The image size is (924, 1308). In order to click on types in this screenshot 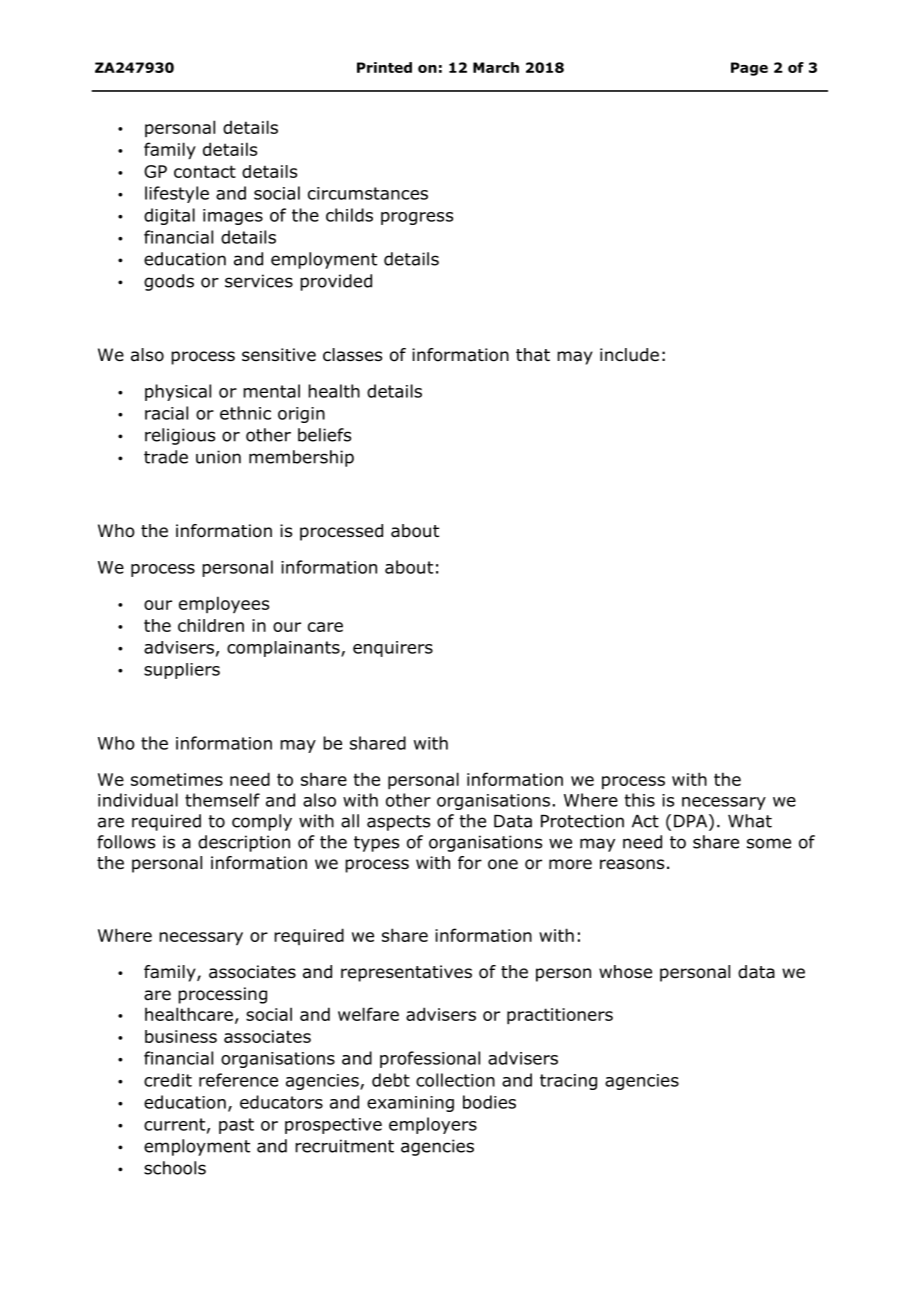, I will do `click(376, 844)`.
